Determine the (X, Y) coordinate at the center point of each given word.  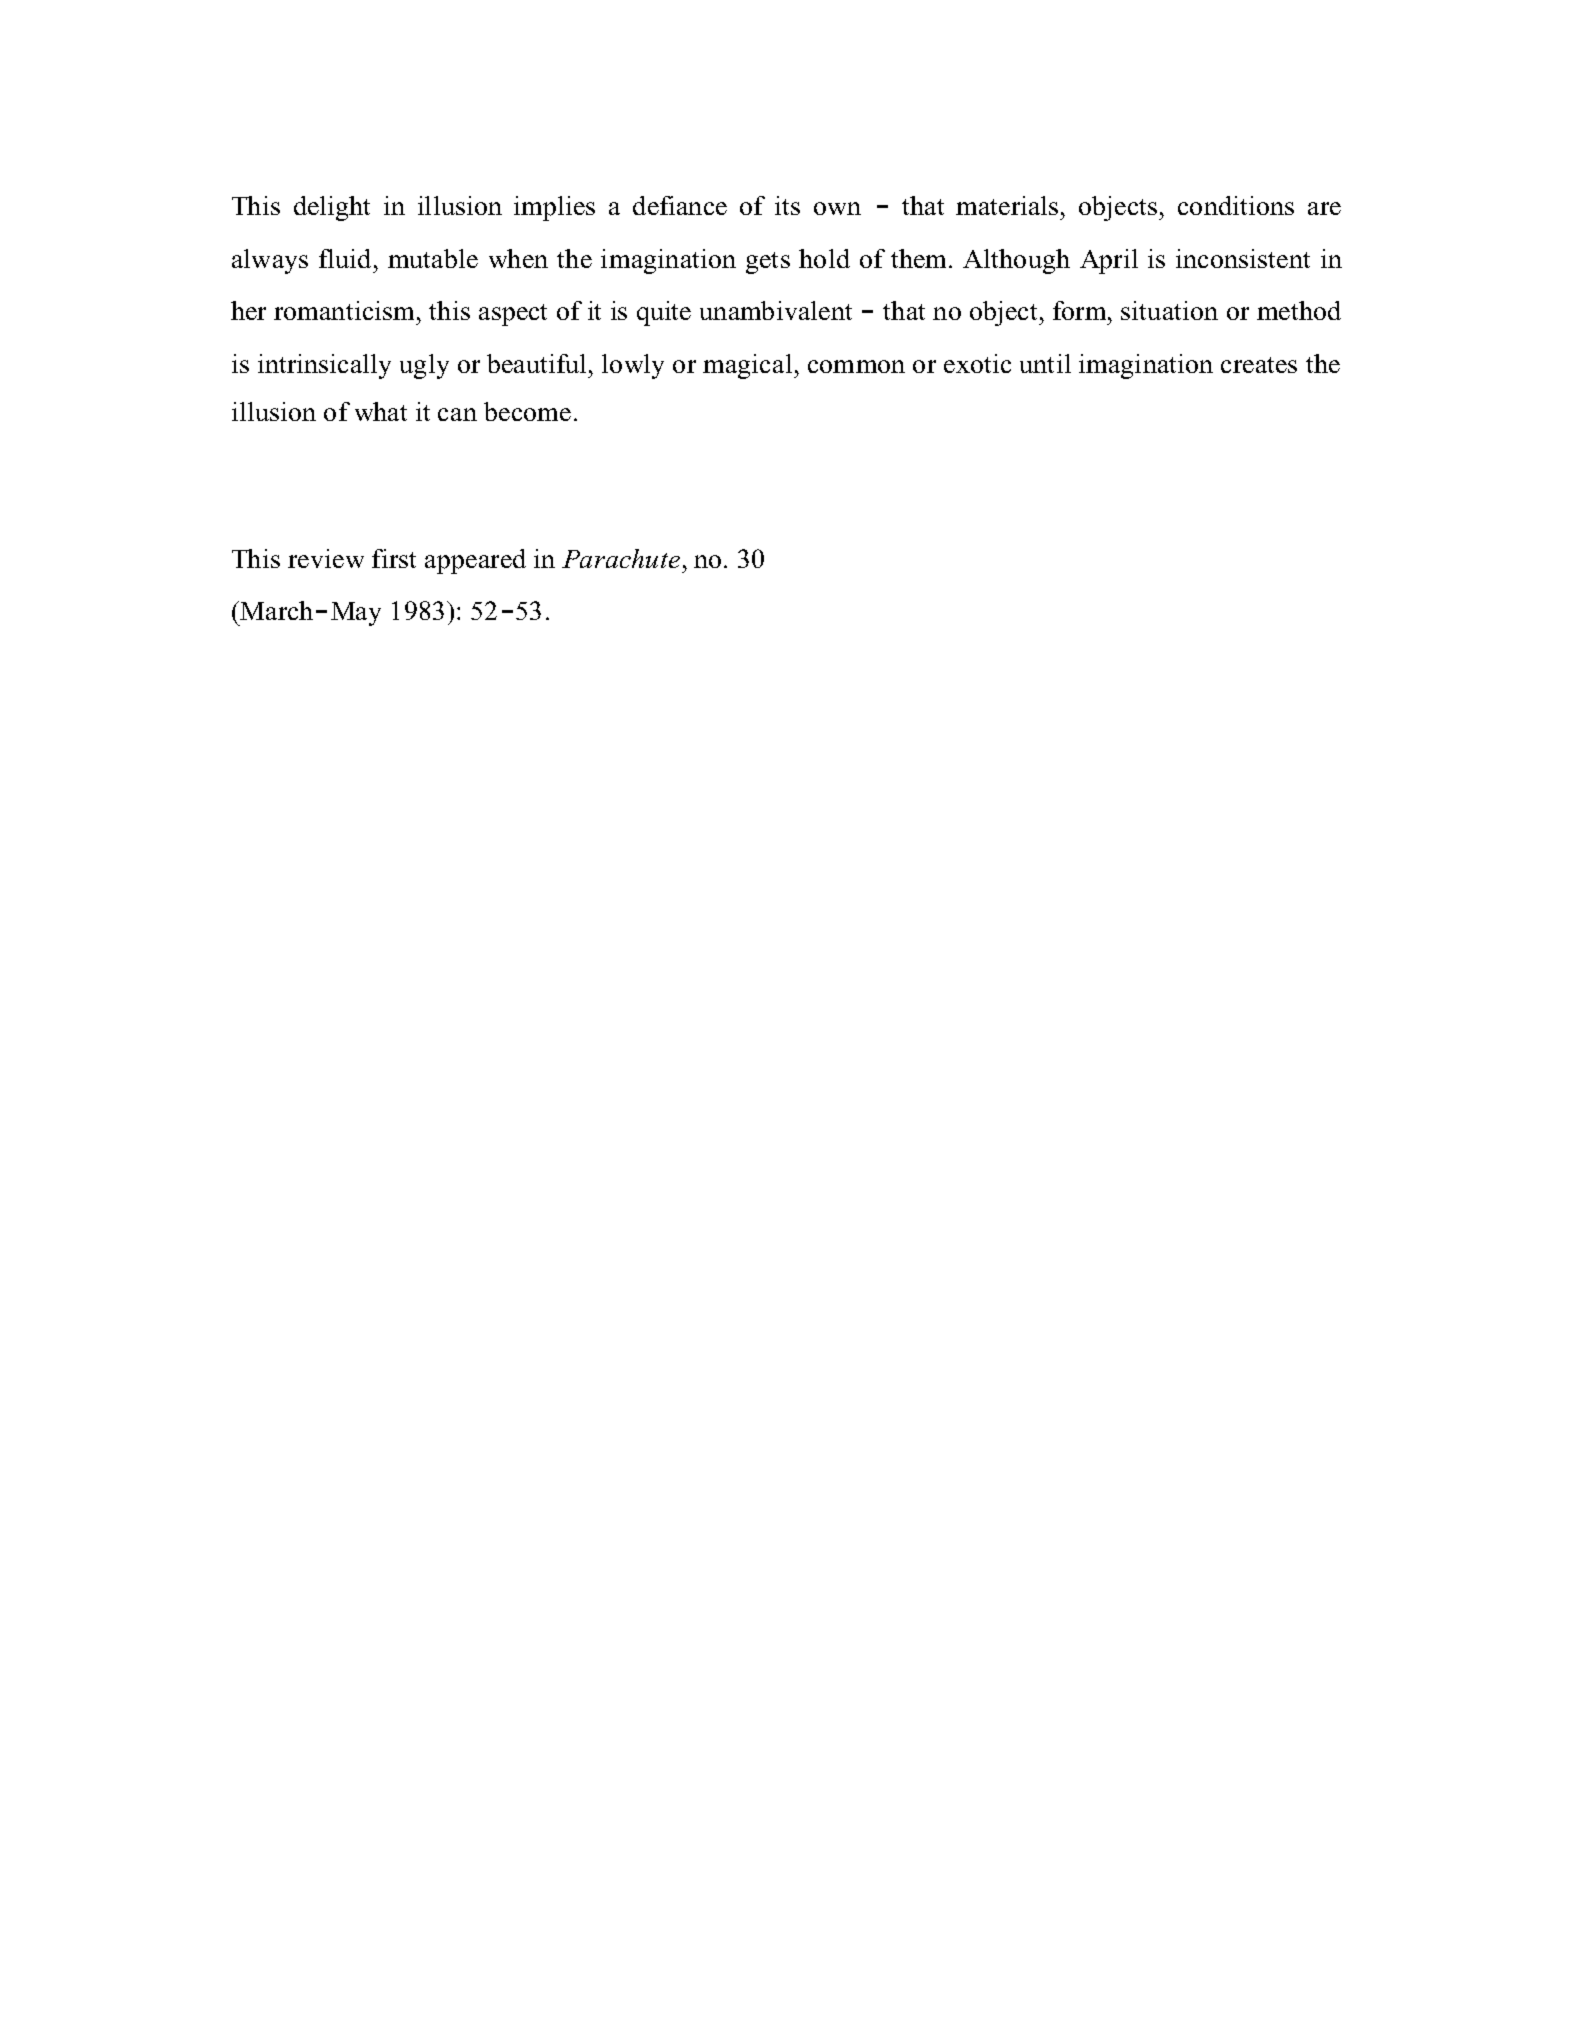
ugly (424, 366)
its (787, 205)
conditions (1236, 205)
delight (332, 208)
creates (1259, 365)
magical (749, 366)
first (394, 558)
